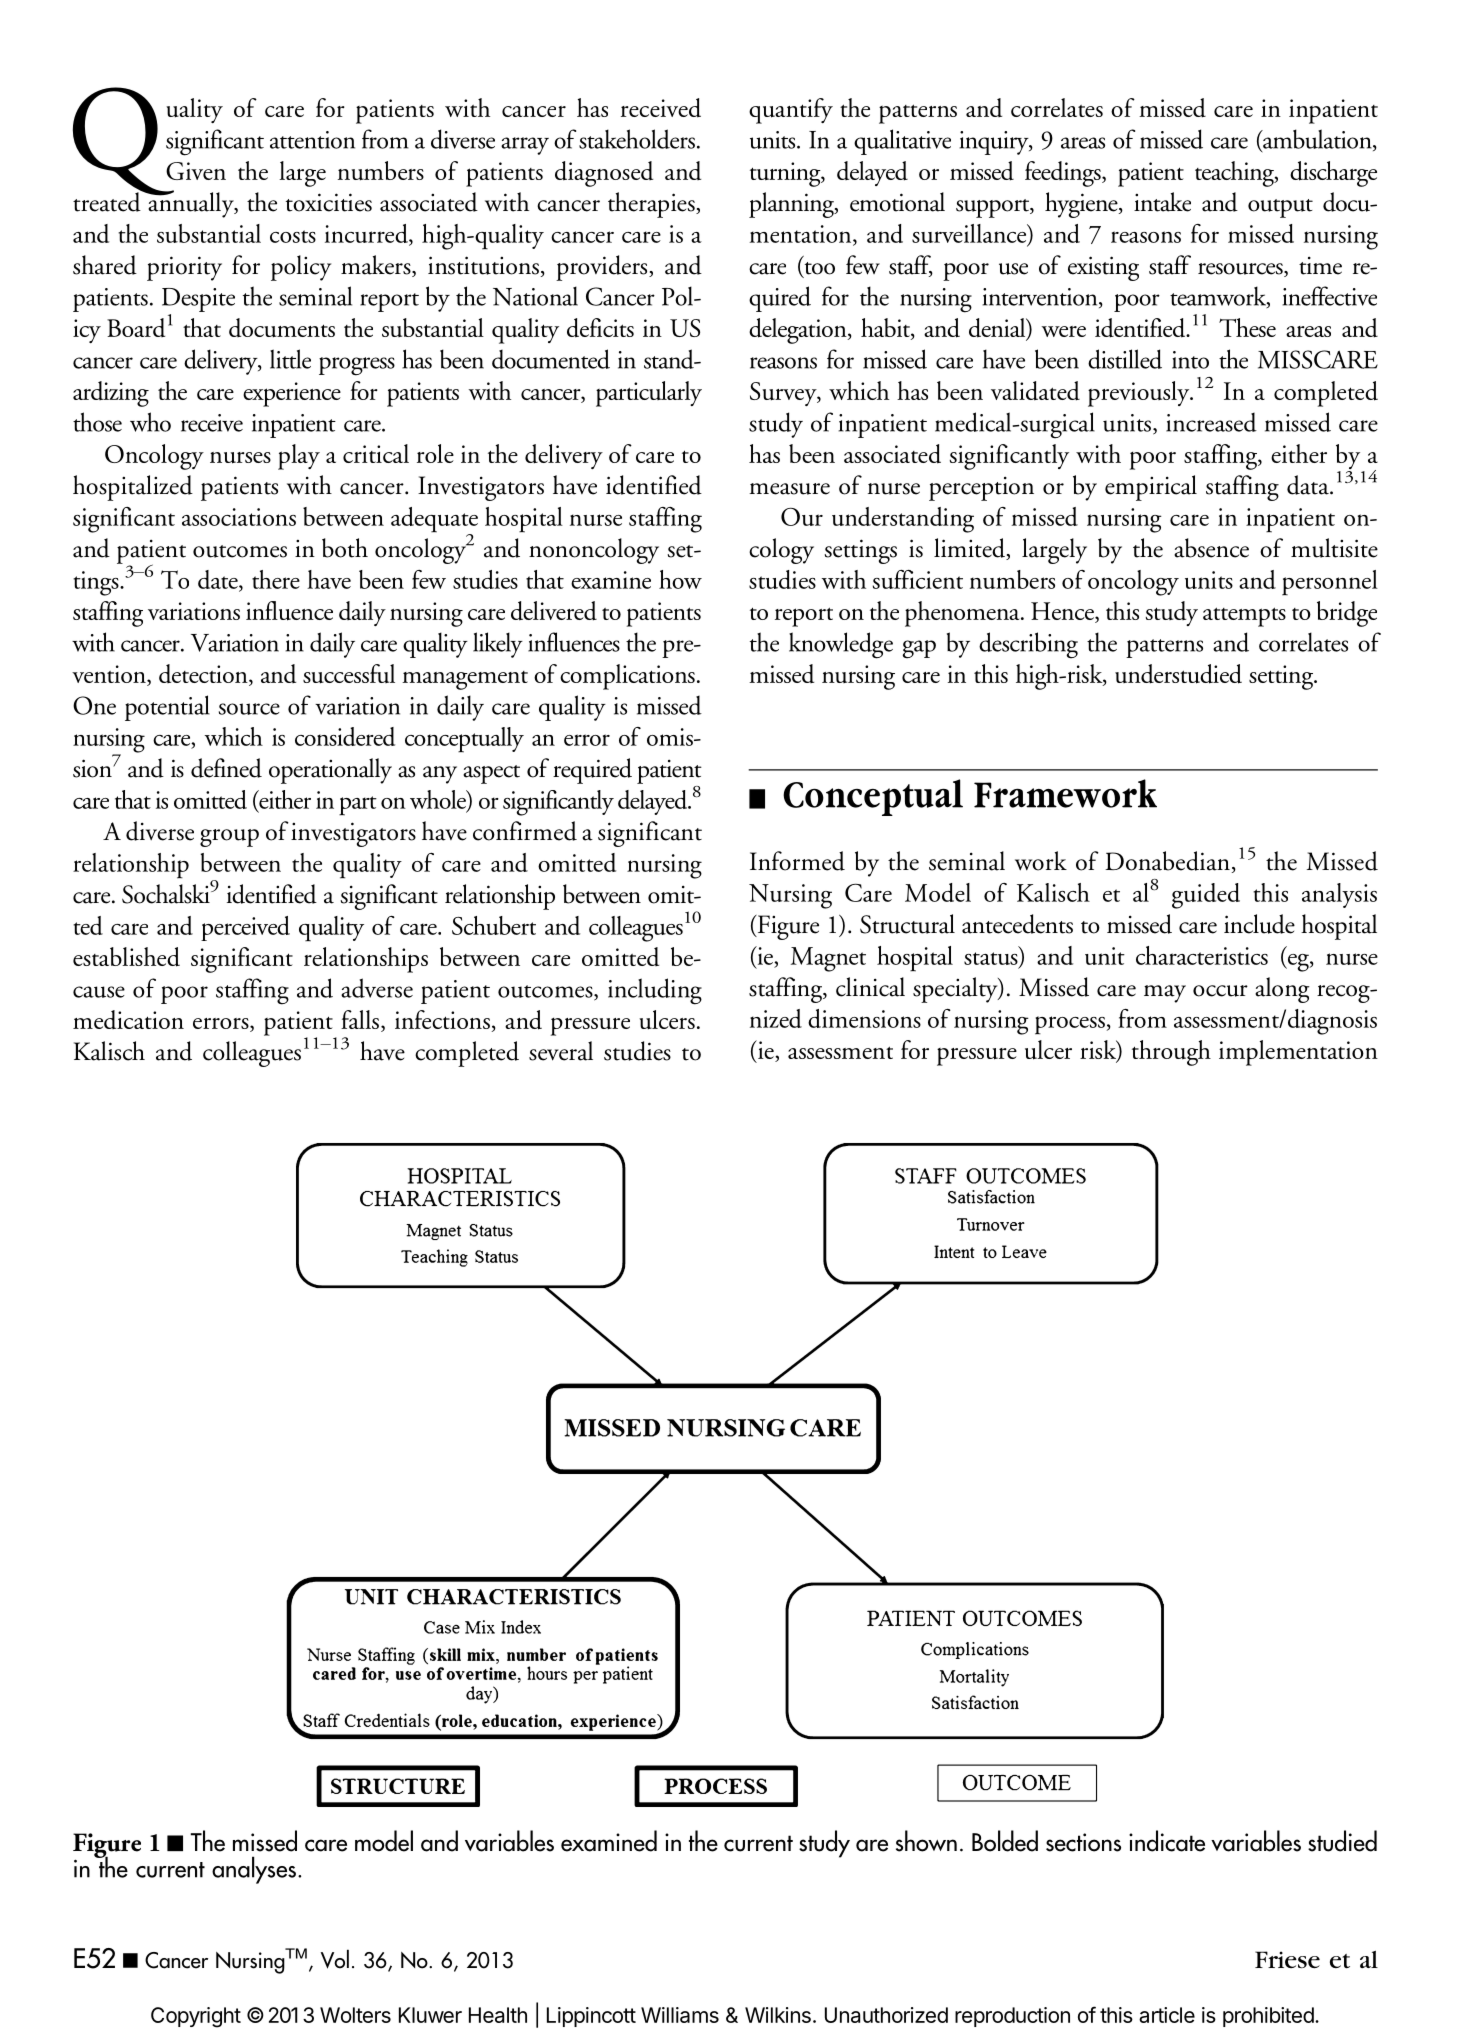 The image size is (1468, 2036). I want to click on Copyright, so click(196, 2017).
